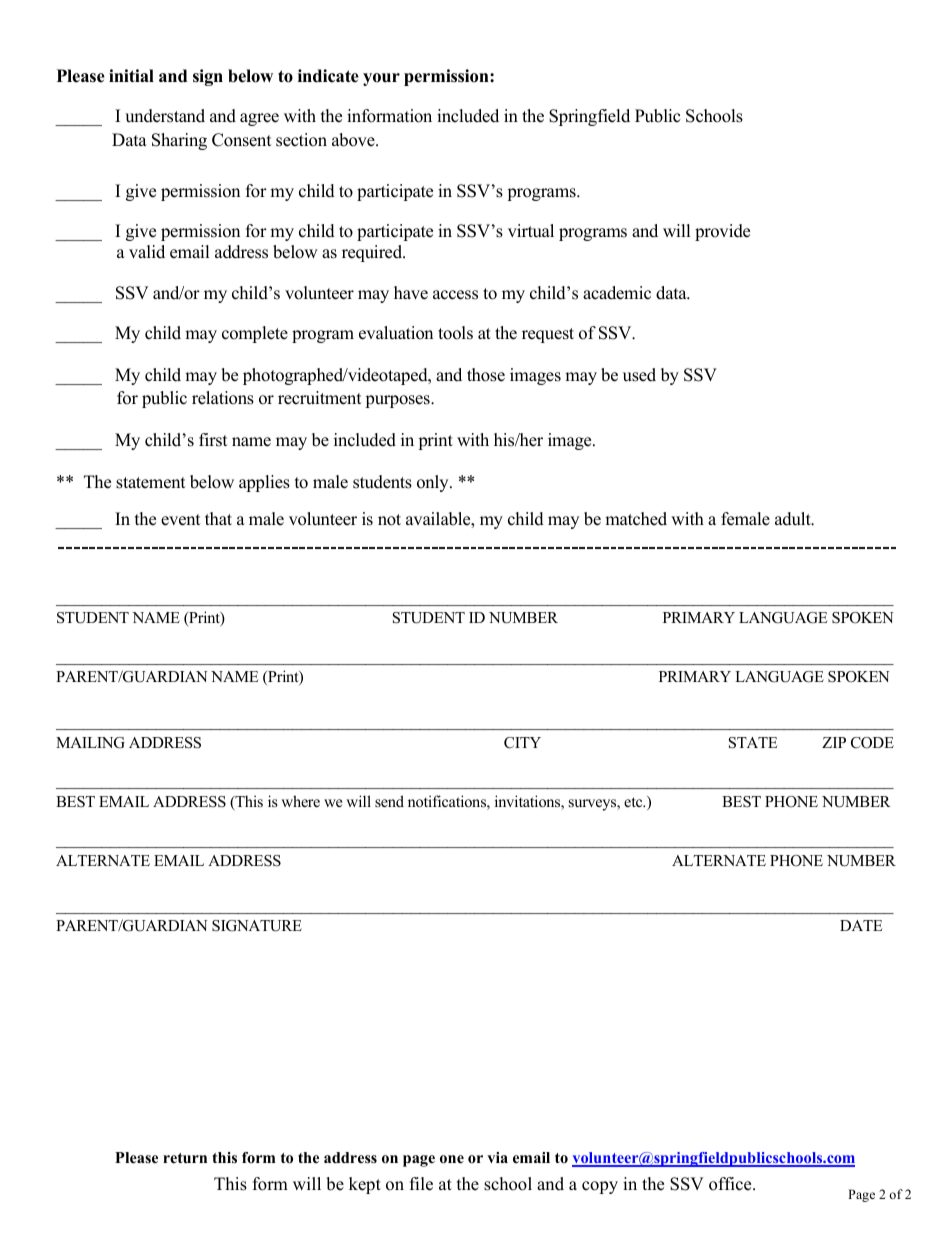 This image has width=952, height=1233. Describe the element at coordinates (834, 742) in the image. I see `ZIP` at that location.
